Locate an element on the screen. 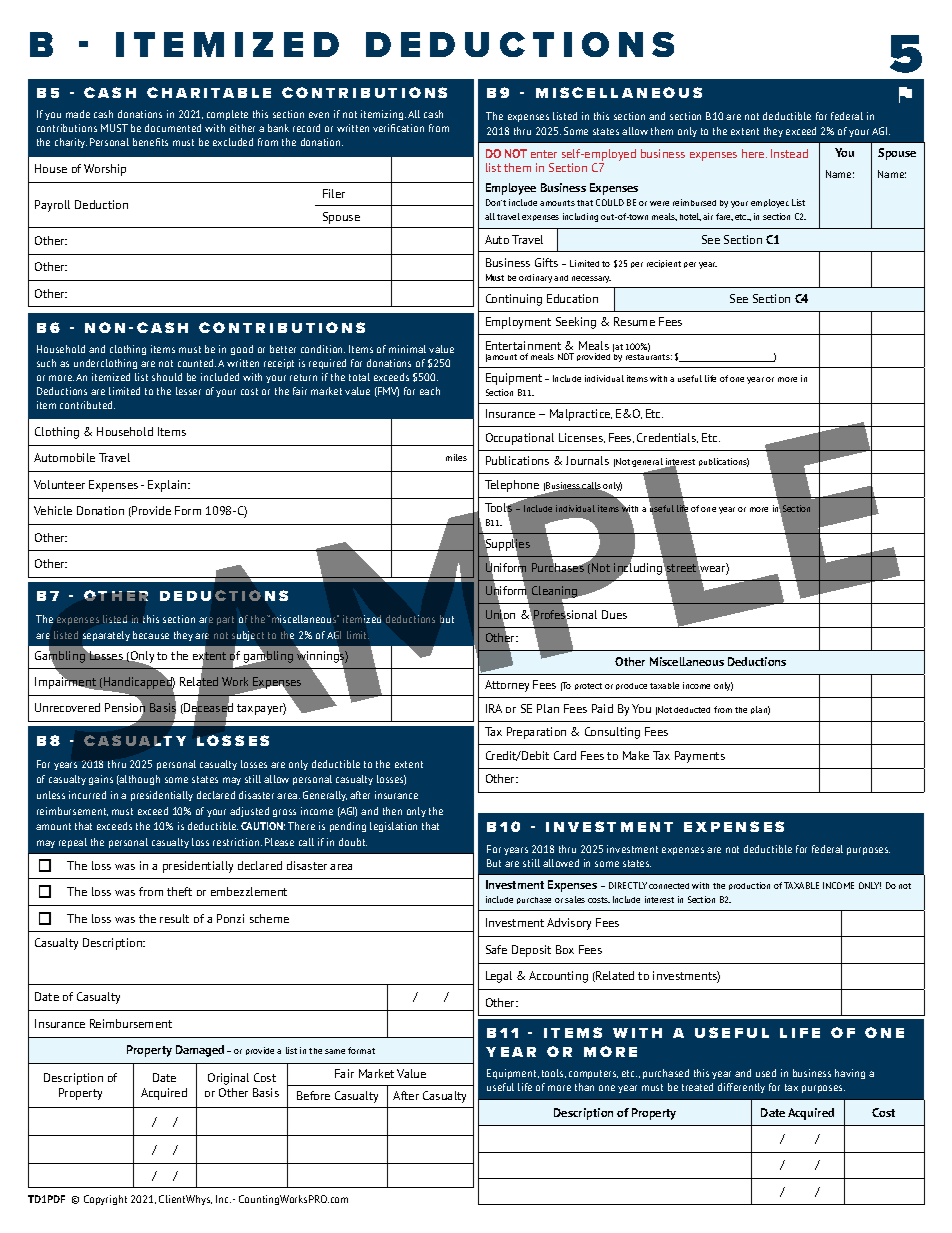 The width and height of the screenshot is (952, 1233). Instead is located at coordinates (789, 153).
